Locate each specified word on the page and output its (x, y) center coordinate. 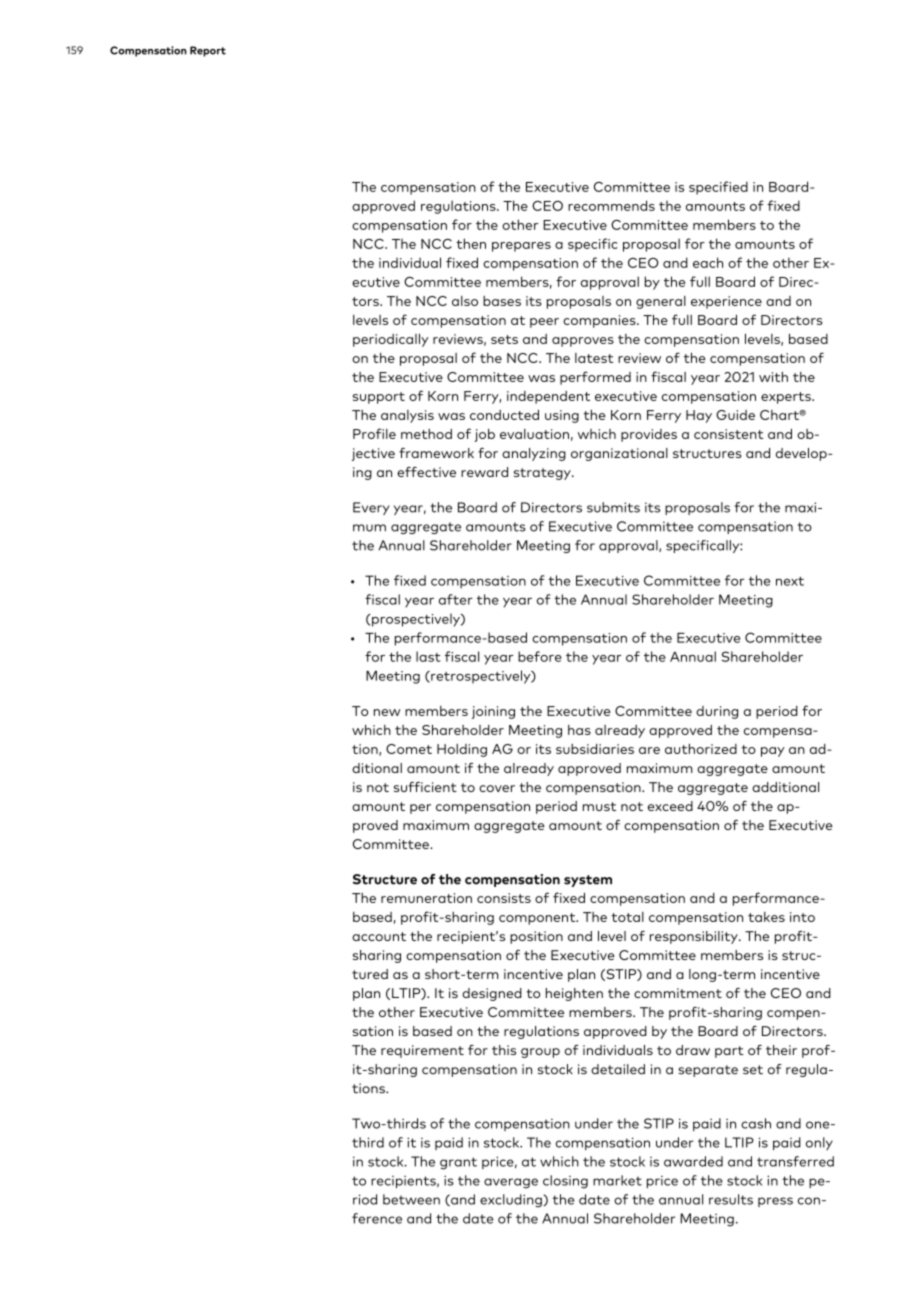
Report (208, 51)
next (790, 581)
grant (458, 1163)
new (387, 712)
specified (718, 188)
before (540, 656)
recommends (611, 205)
